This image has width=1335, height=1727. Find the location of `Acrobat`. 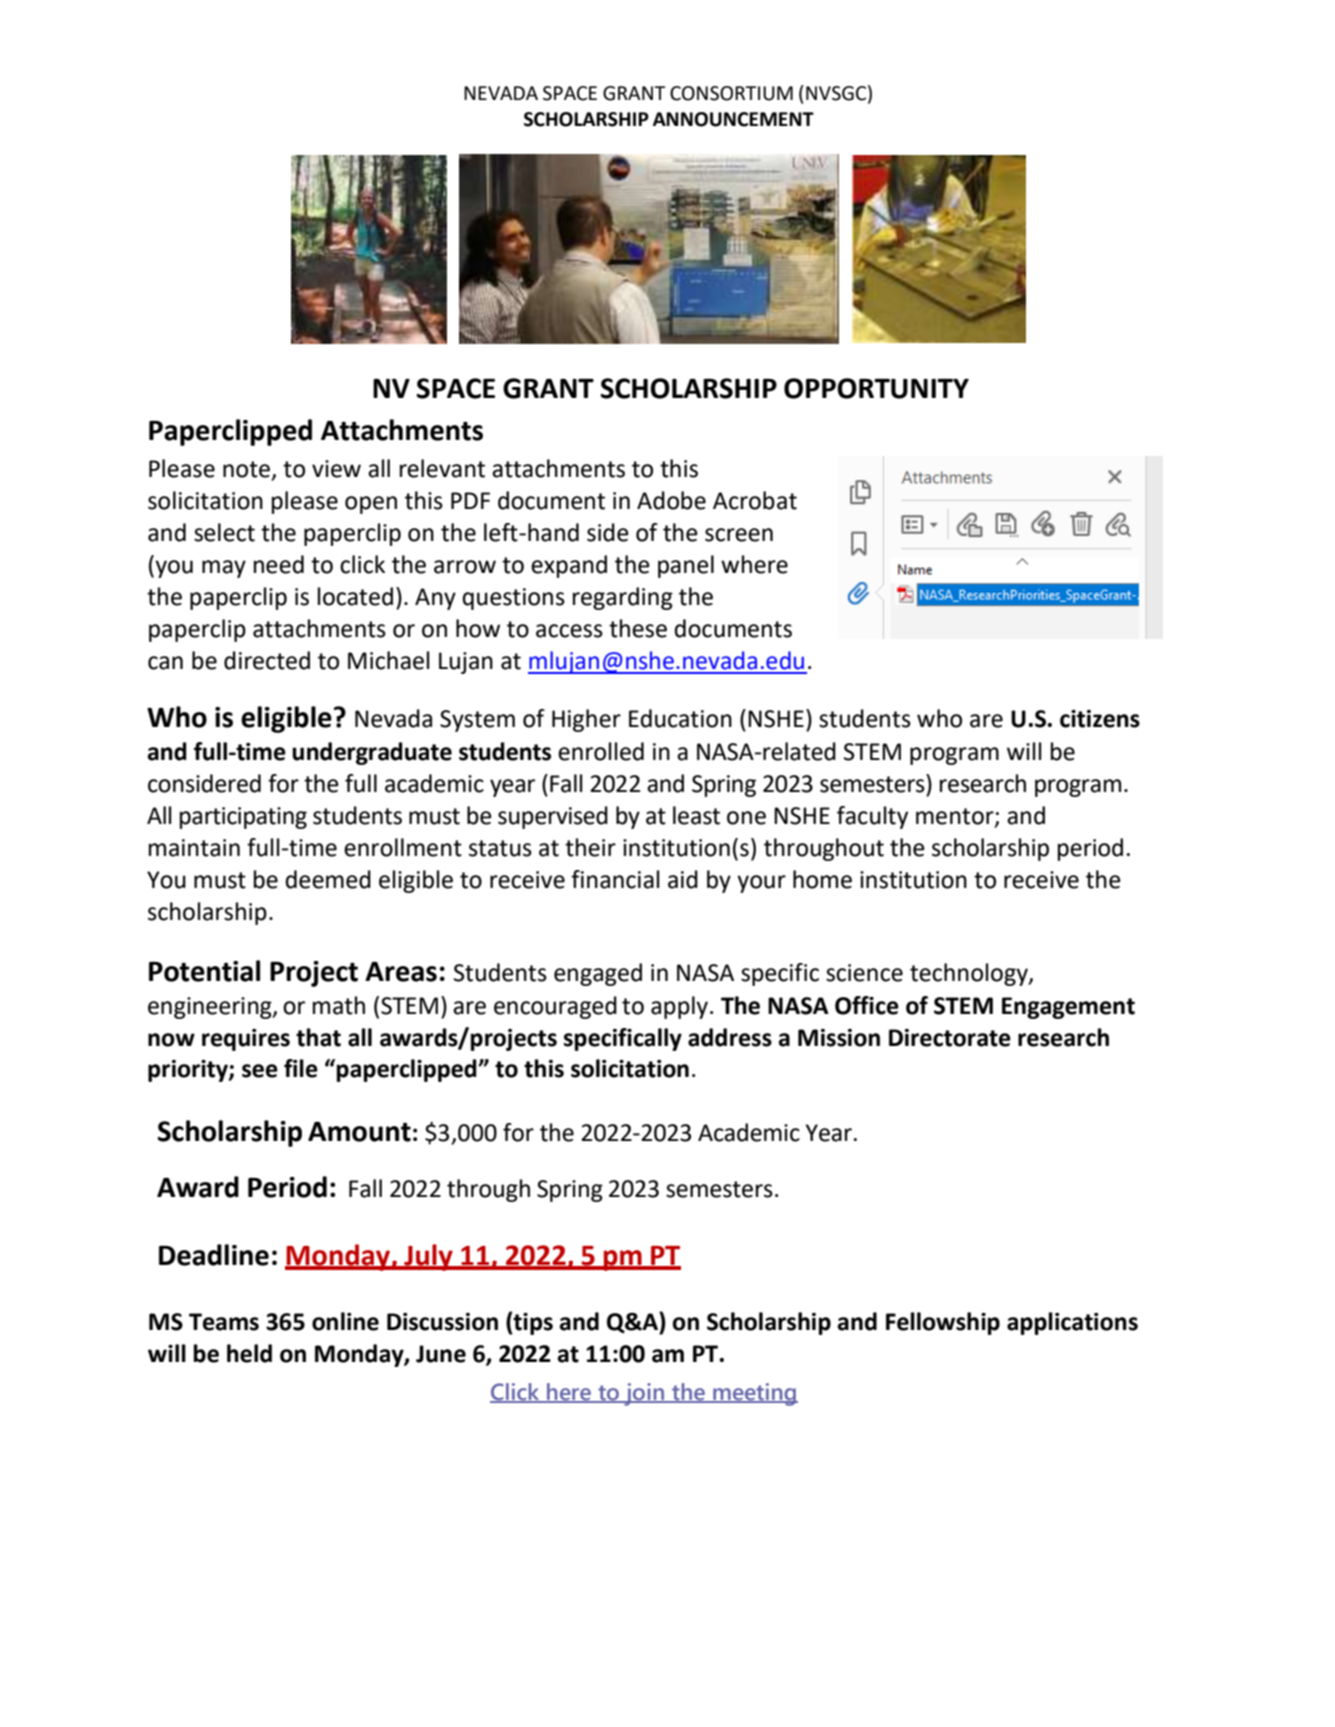

Acrobat is located at coordinates (755, 500).
